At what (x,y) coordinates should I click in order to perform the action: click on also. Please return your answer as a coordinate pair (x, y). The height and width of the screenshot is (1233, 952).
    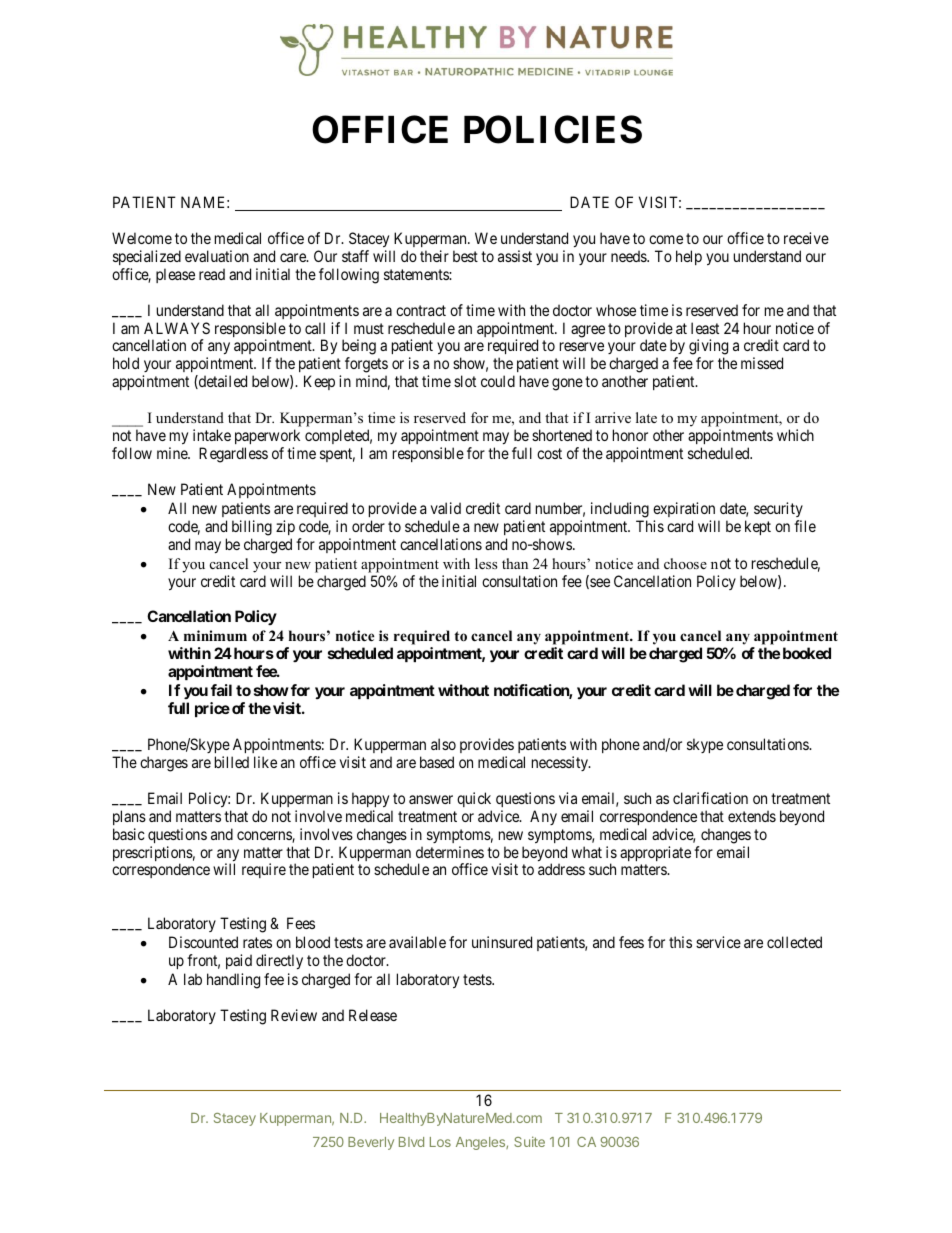
    Looking at the image, I should click on (443, 744).
